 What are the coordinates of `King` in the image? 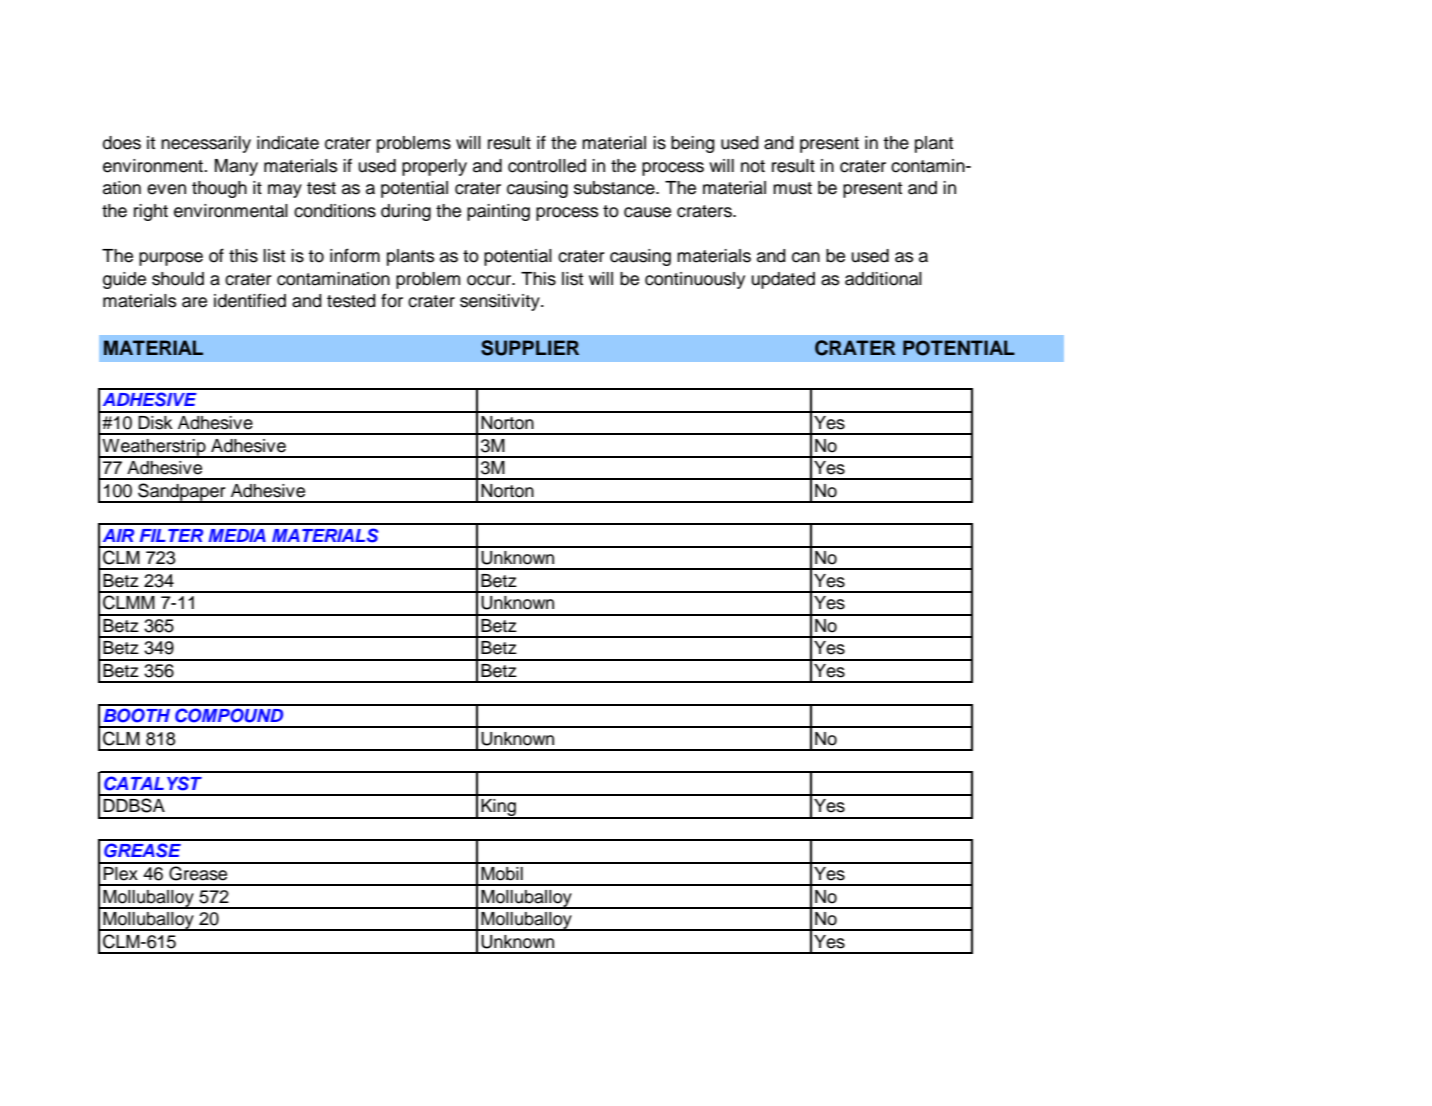 It's located at (498, 809).
